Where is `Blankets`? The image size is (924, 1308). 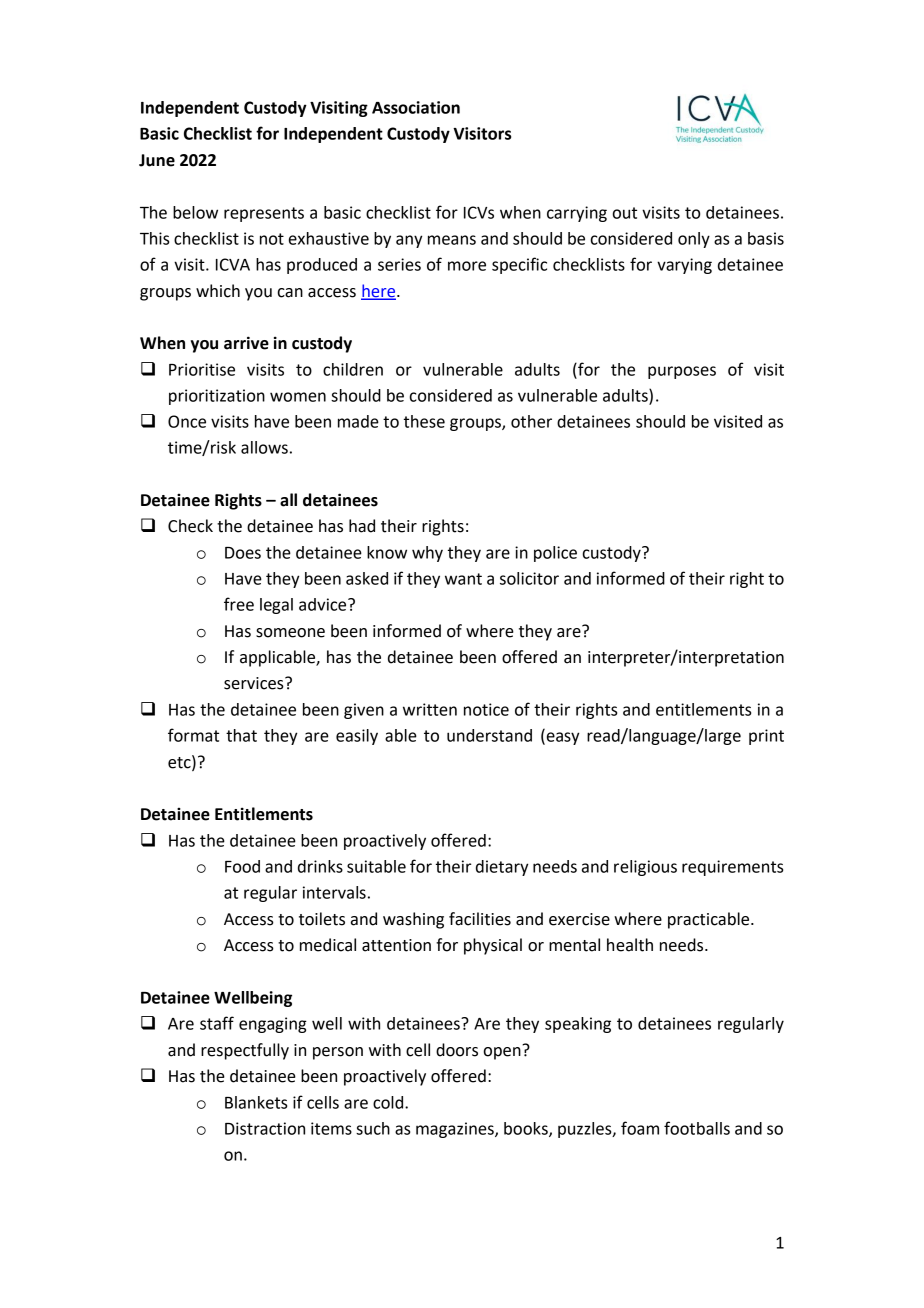 Blankets is located at coordinates (256, 1102).
